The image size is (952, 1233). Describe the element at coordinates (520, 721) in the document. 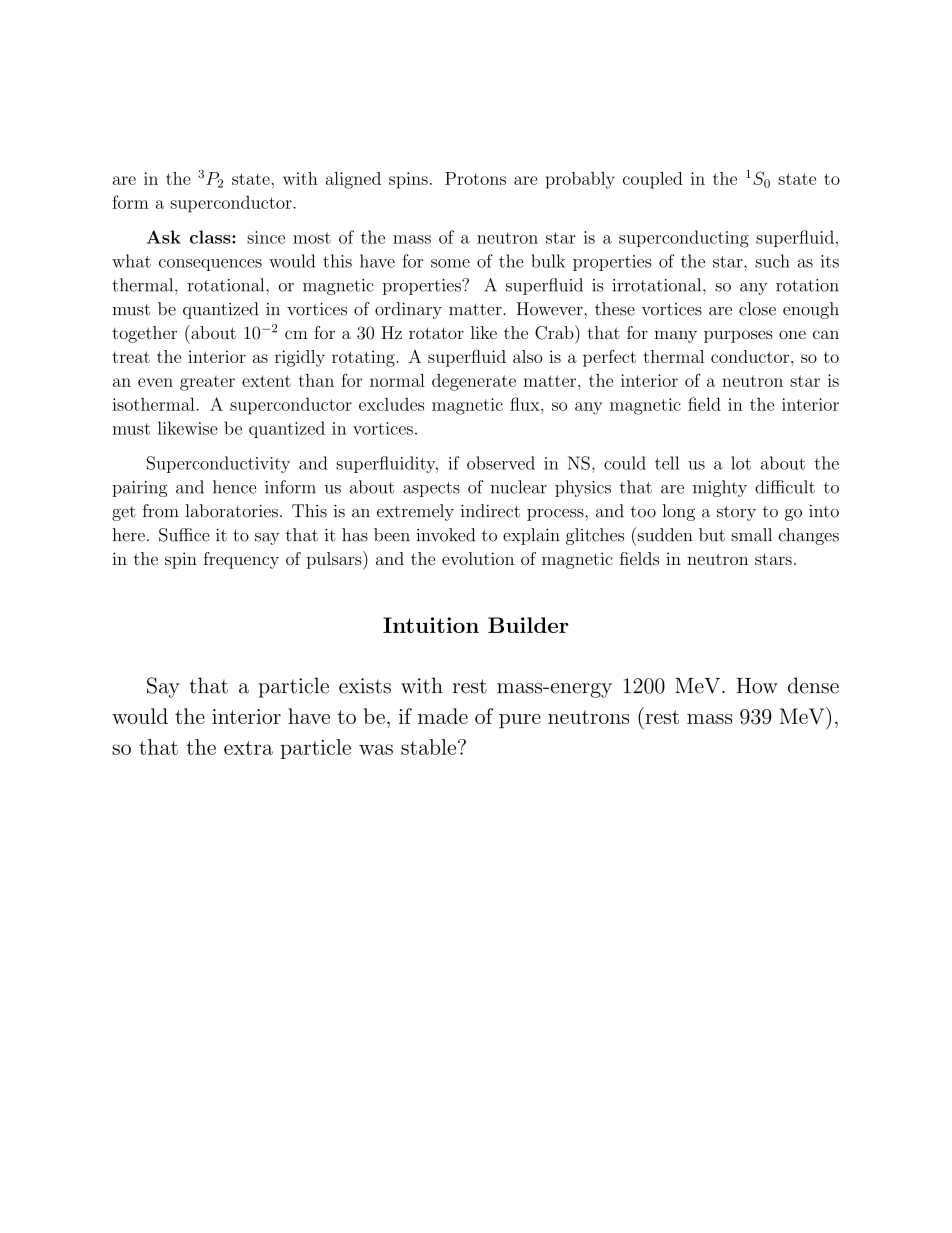

I see `pure` at that location.
